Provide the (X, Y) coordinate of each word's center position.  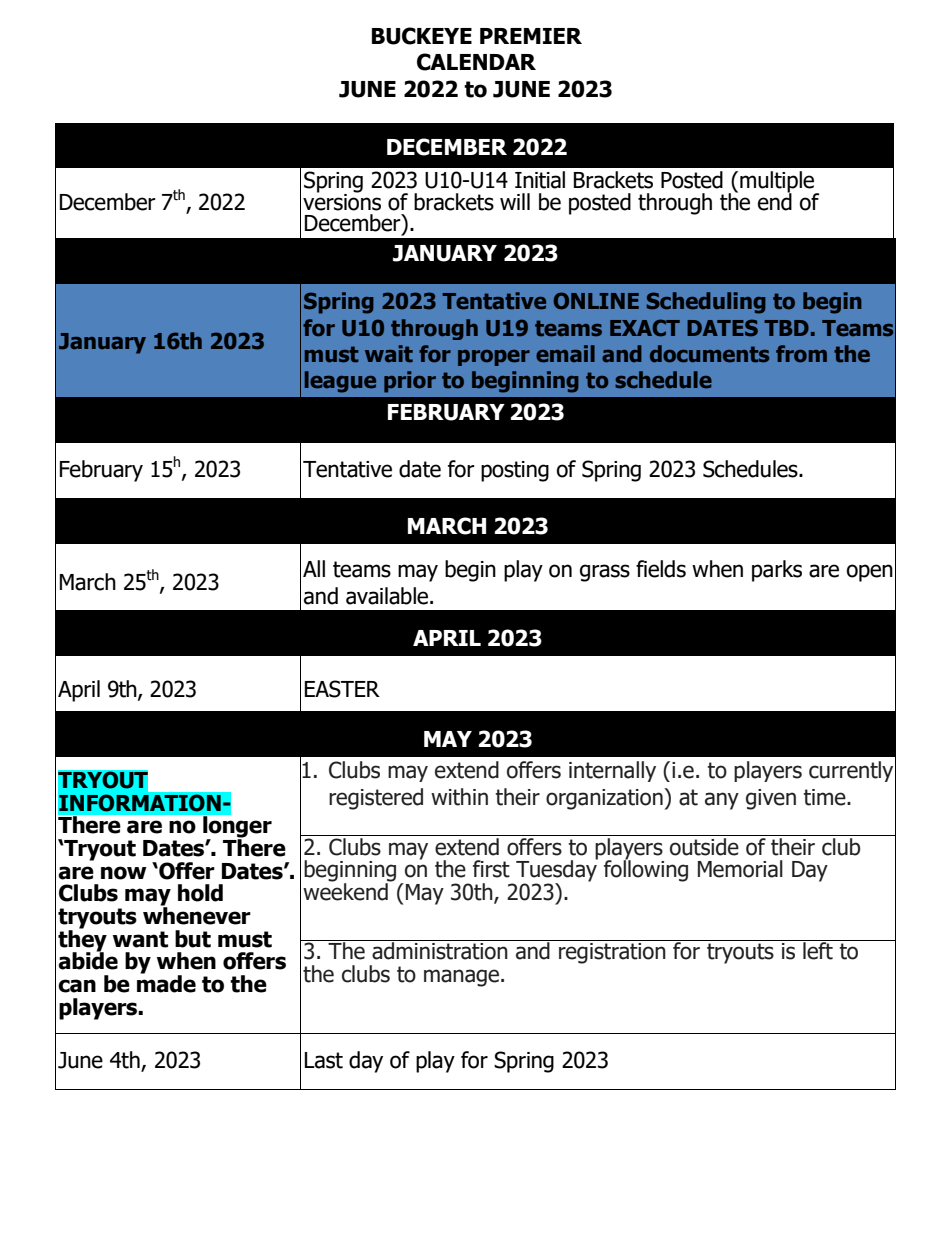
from (801, 353)
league (340, 382)
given (771, 799)
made (166, 983)
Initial (540, 180)
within (459, 797)
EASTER (342, 689)
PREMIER (531, 36)
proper (494, 358)
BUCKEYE (422, 36)
